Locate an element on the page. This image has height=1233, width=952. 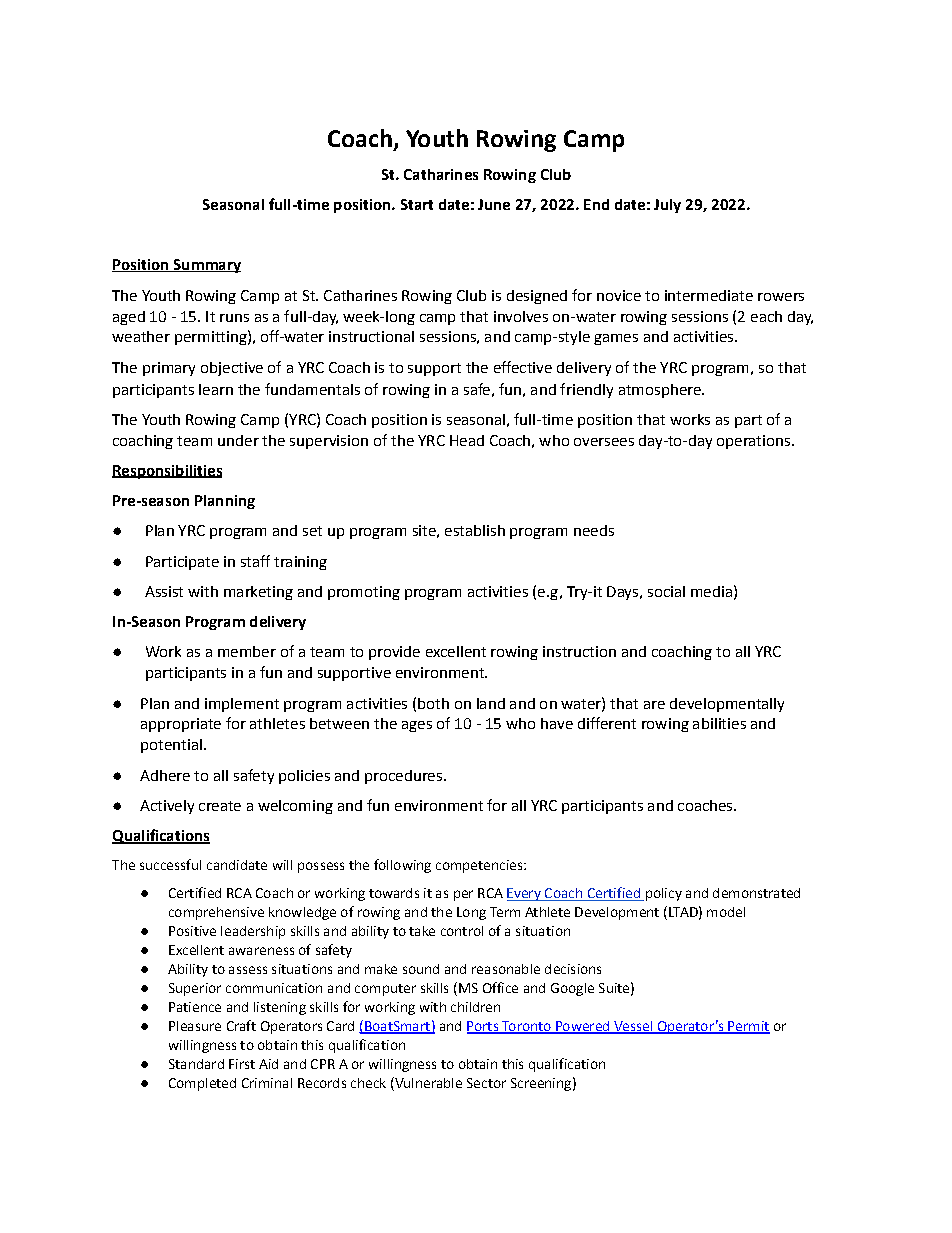
procedures is located at coordinates (403, 777).
